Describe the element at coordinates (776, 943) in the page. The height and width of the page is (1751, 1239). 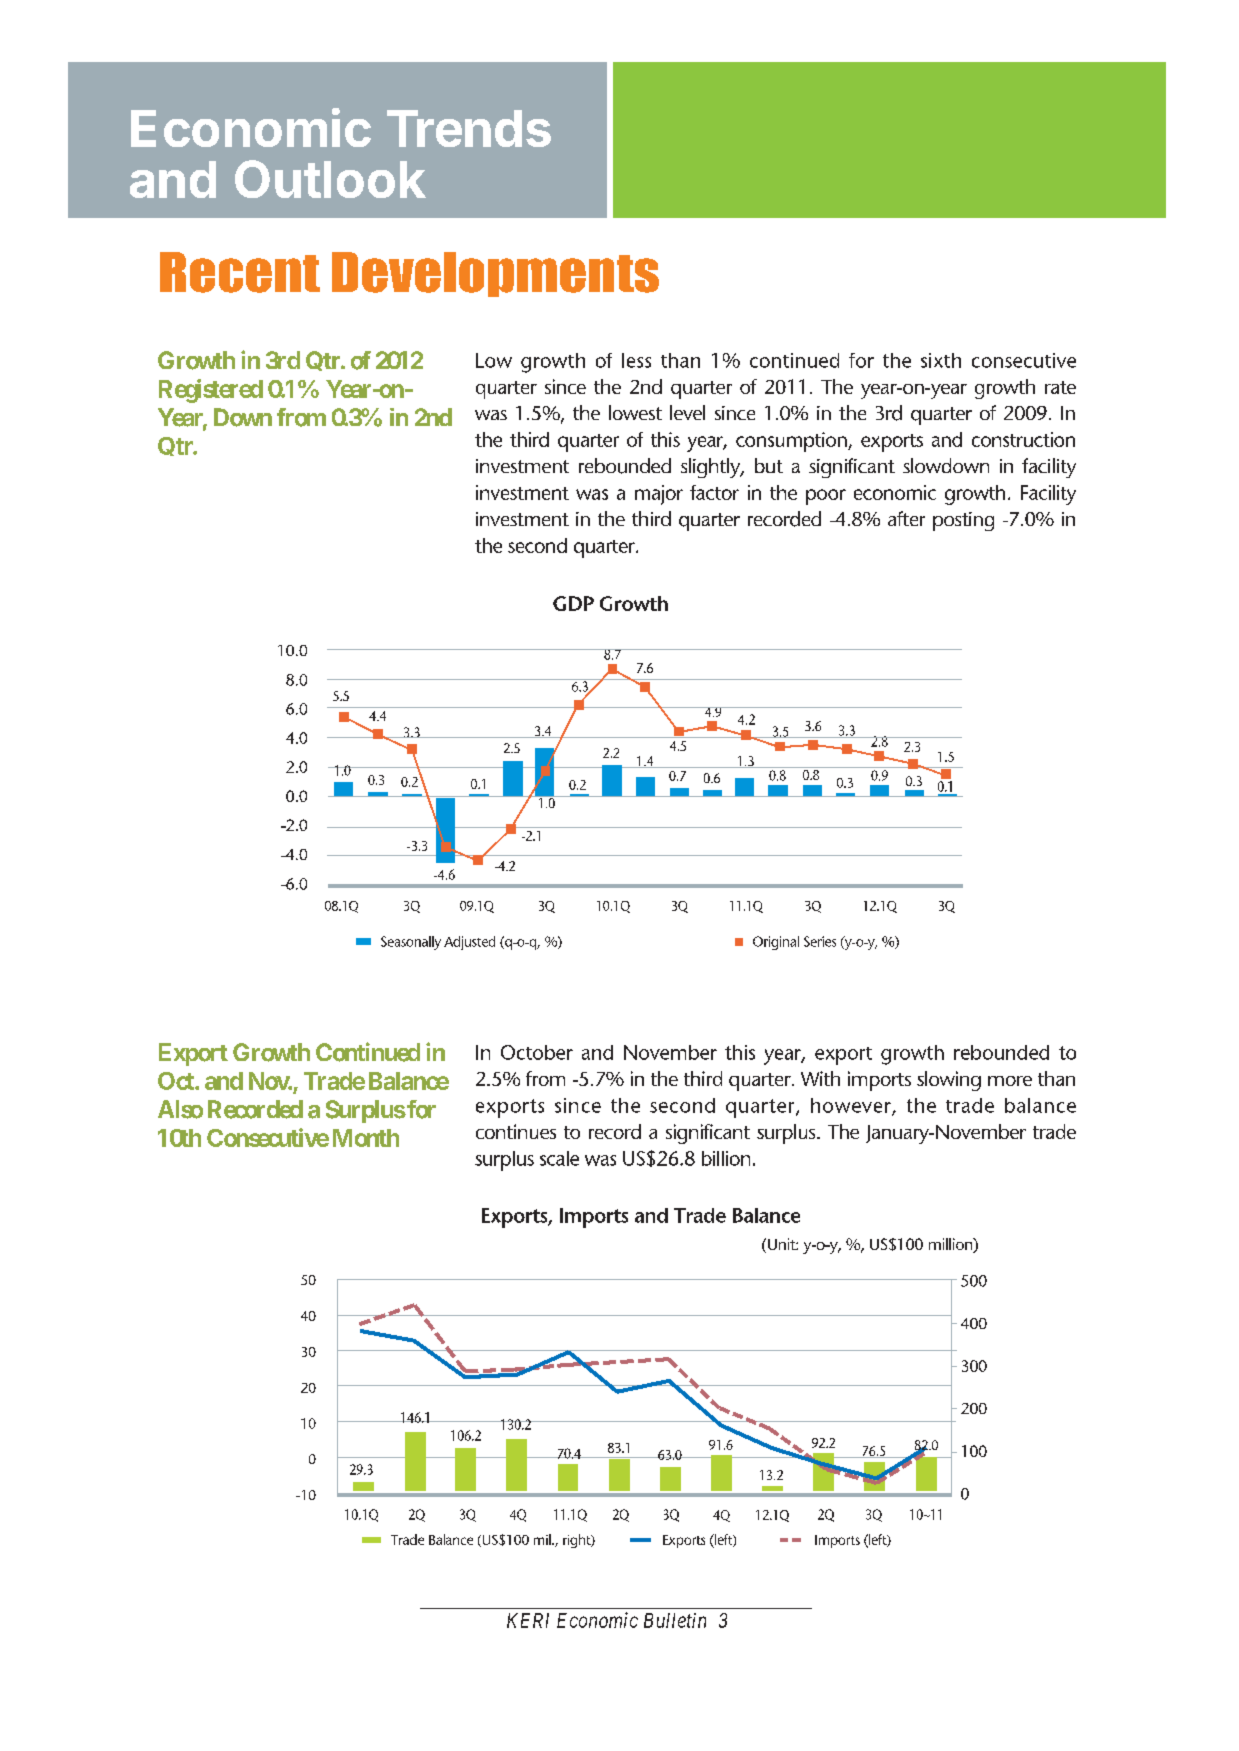
I see `Original` at that location.
